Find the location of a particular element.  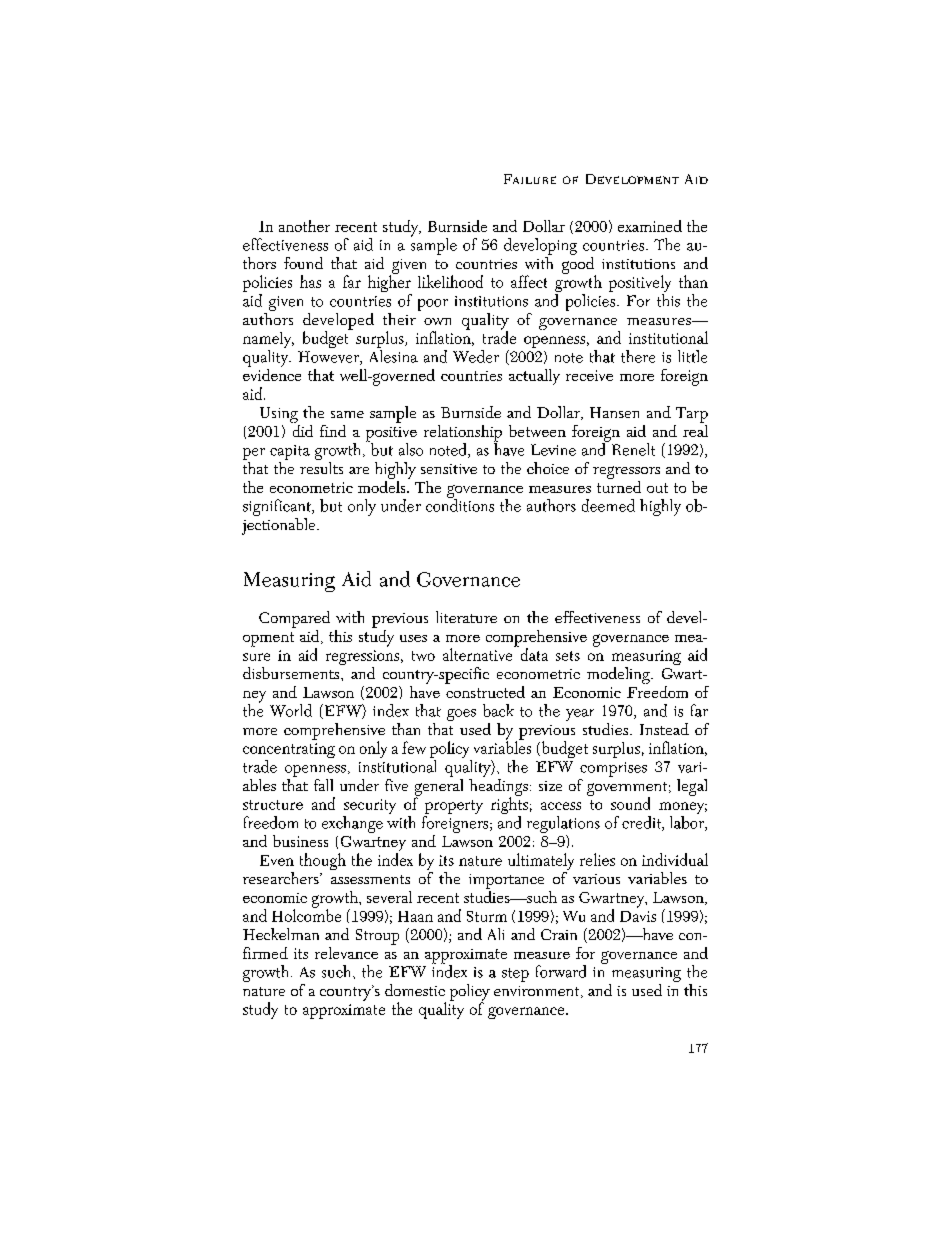

another is located at coordinates (304, 226).
